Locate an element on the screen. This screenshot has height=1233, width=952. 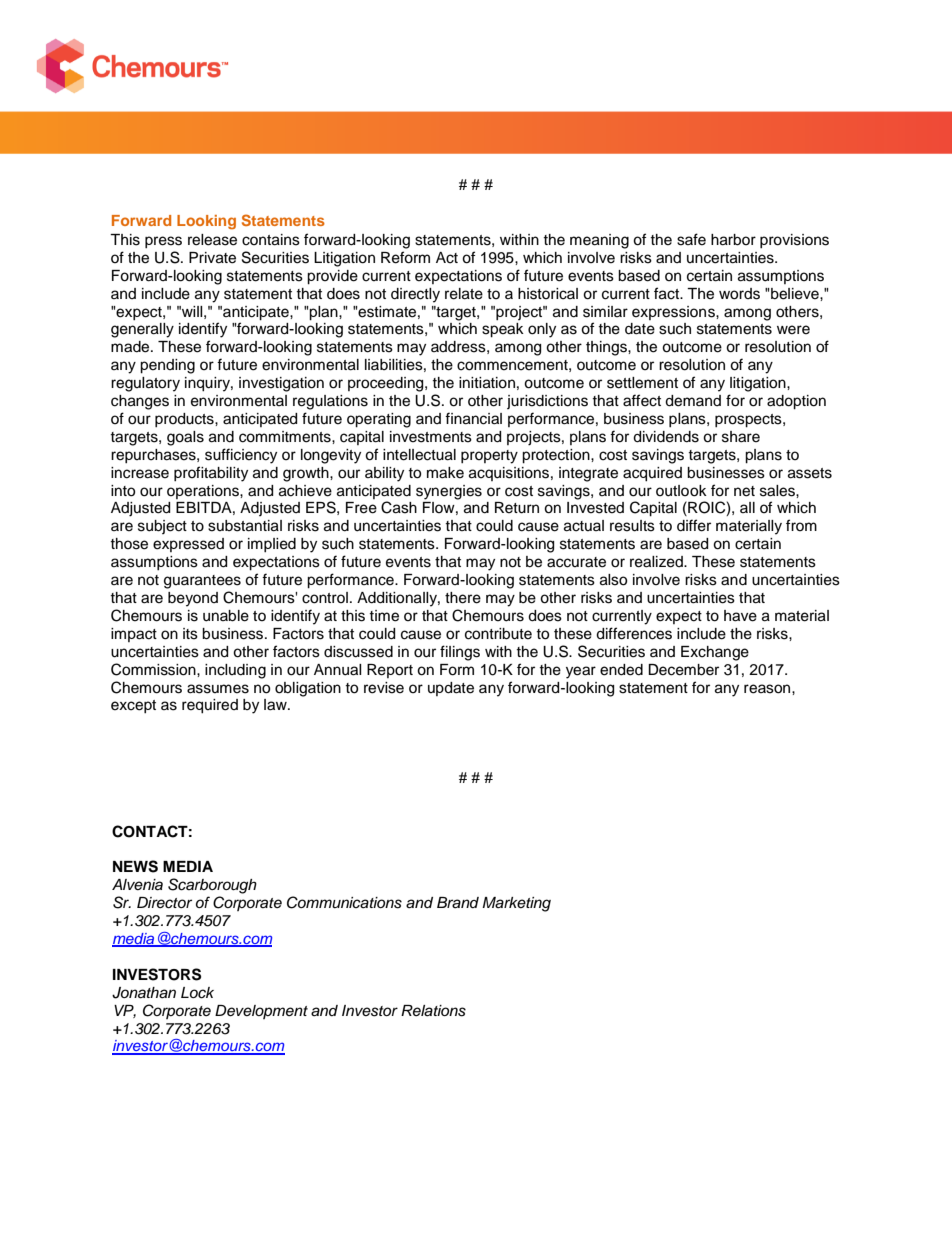
Relations is located at coordinates (433, 1011).
